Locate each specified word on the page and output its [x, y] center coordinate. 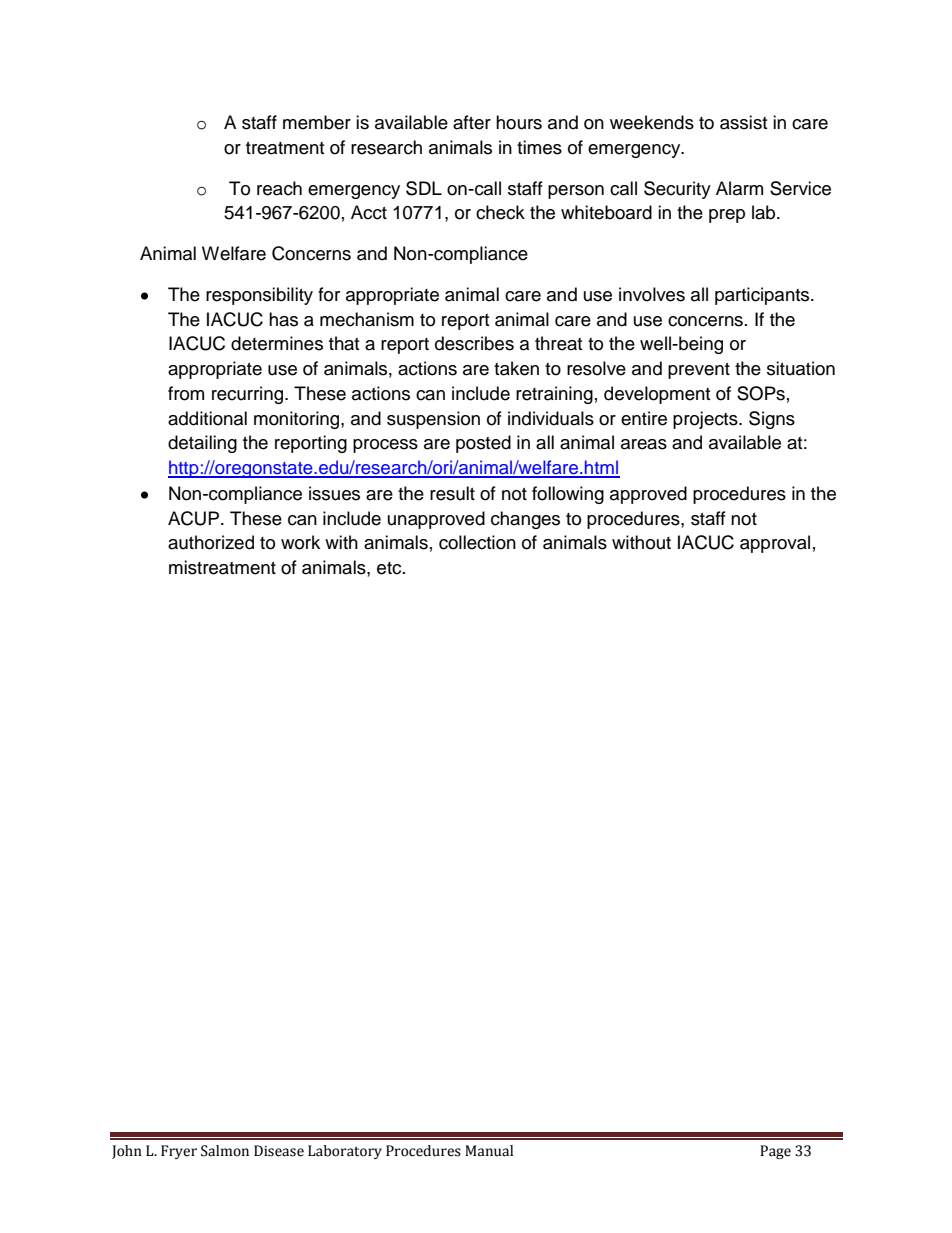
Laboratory [345, 1152]
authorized [211, 542]
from [186, 393]
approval [775, 544]
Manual [489, 1151]
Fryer [179, 1152]
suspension [433, 420]
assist [743, 122]
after [472, 122]
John [127, 1152]
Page [775, 1152]
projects [706, 420]
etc [390, 568]
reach [279, 188]
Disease [279, 1151]
